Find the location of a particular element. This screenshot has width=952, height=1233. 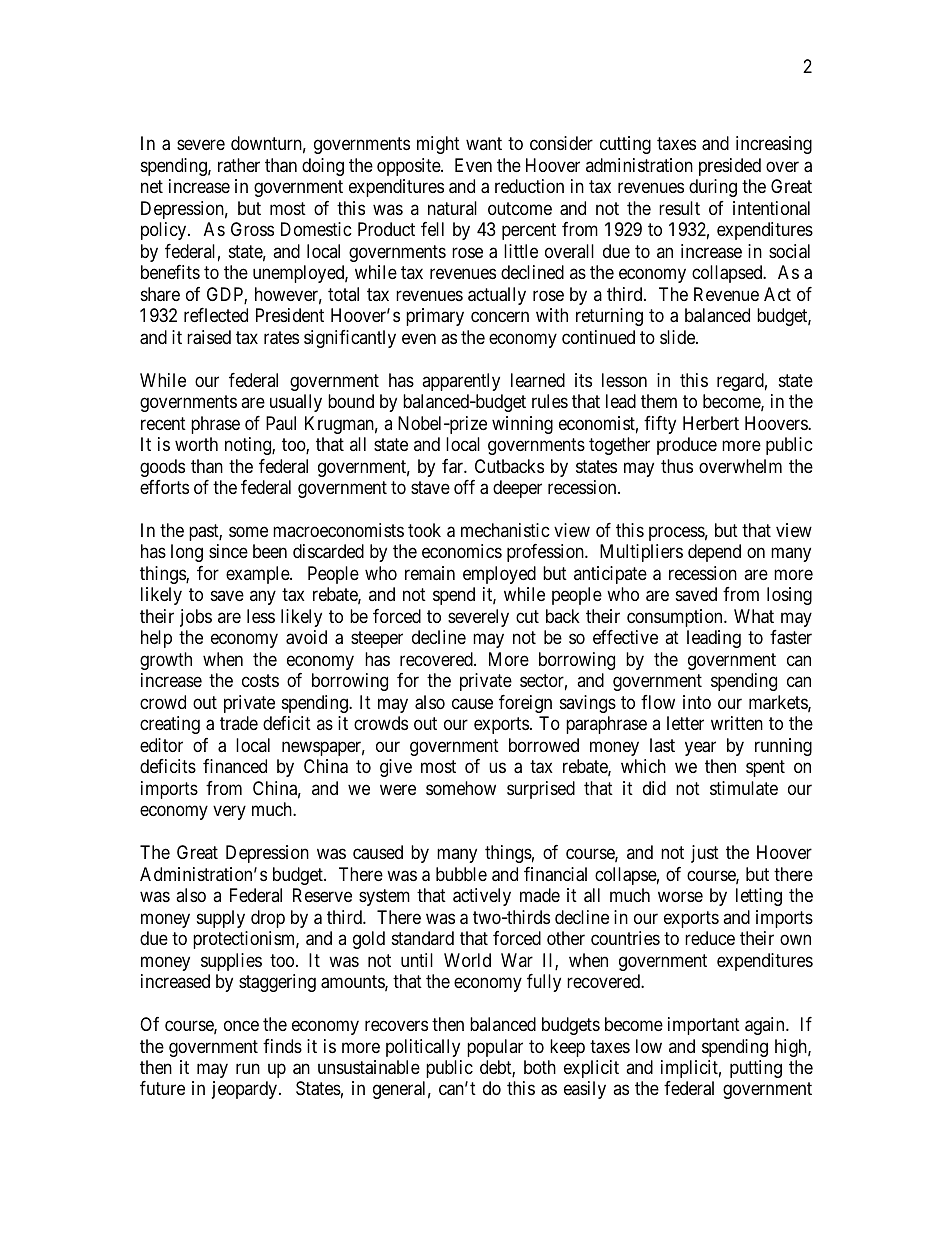

presided is located at coordinates (730, 167).
